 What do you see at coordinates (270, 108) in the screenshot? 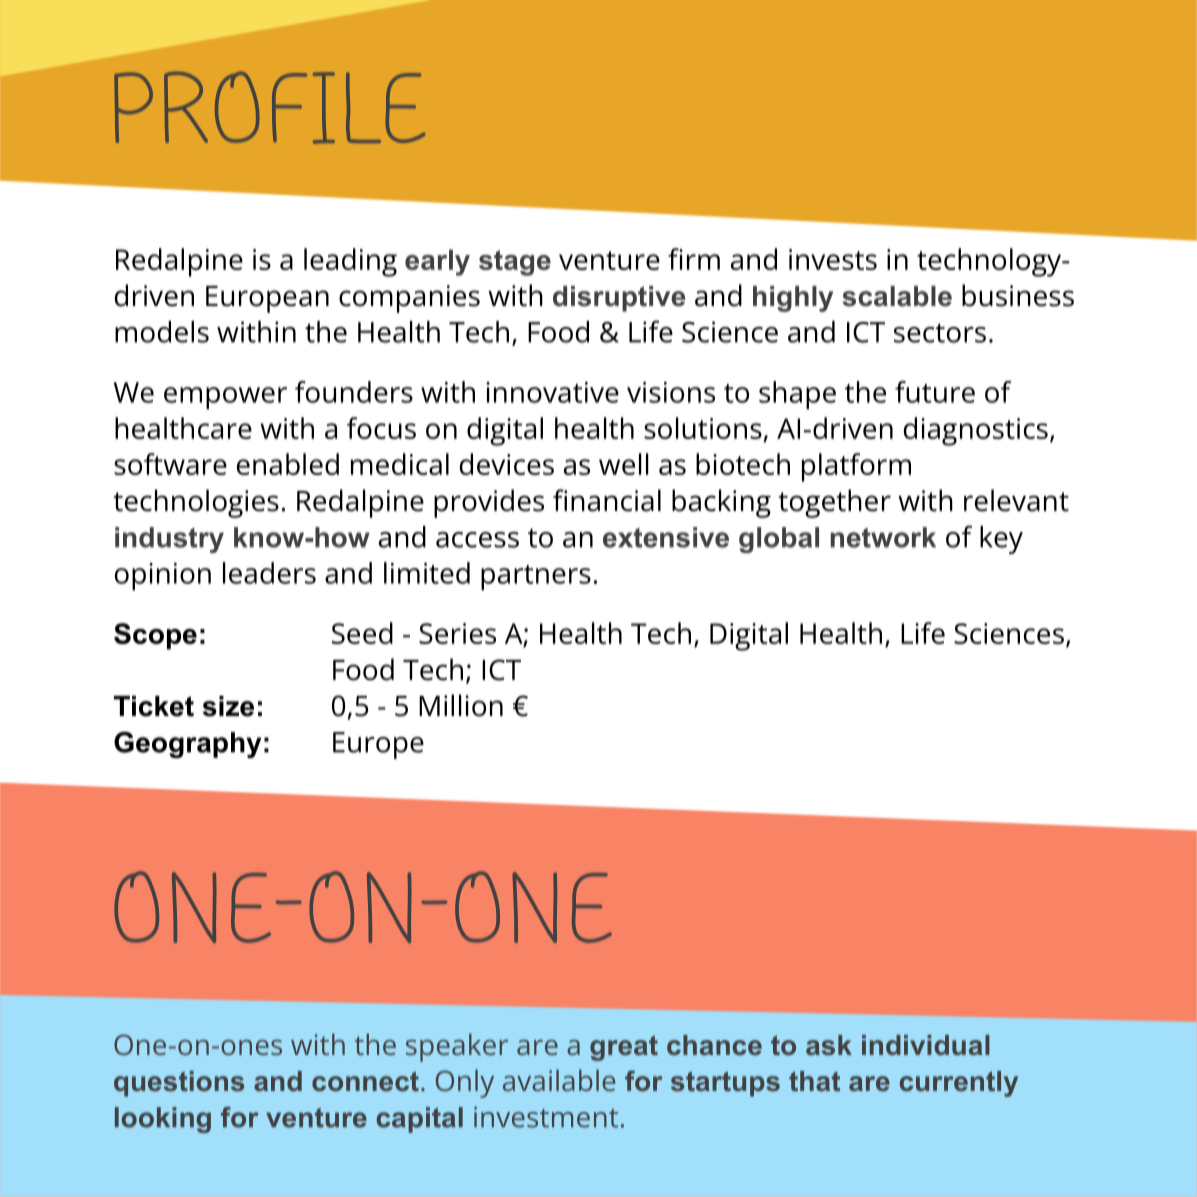
I see `Profile` at bounding box center [270, 108].
